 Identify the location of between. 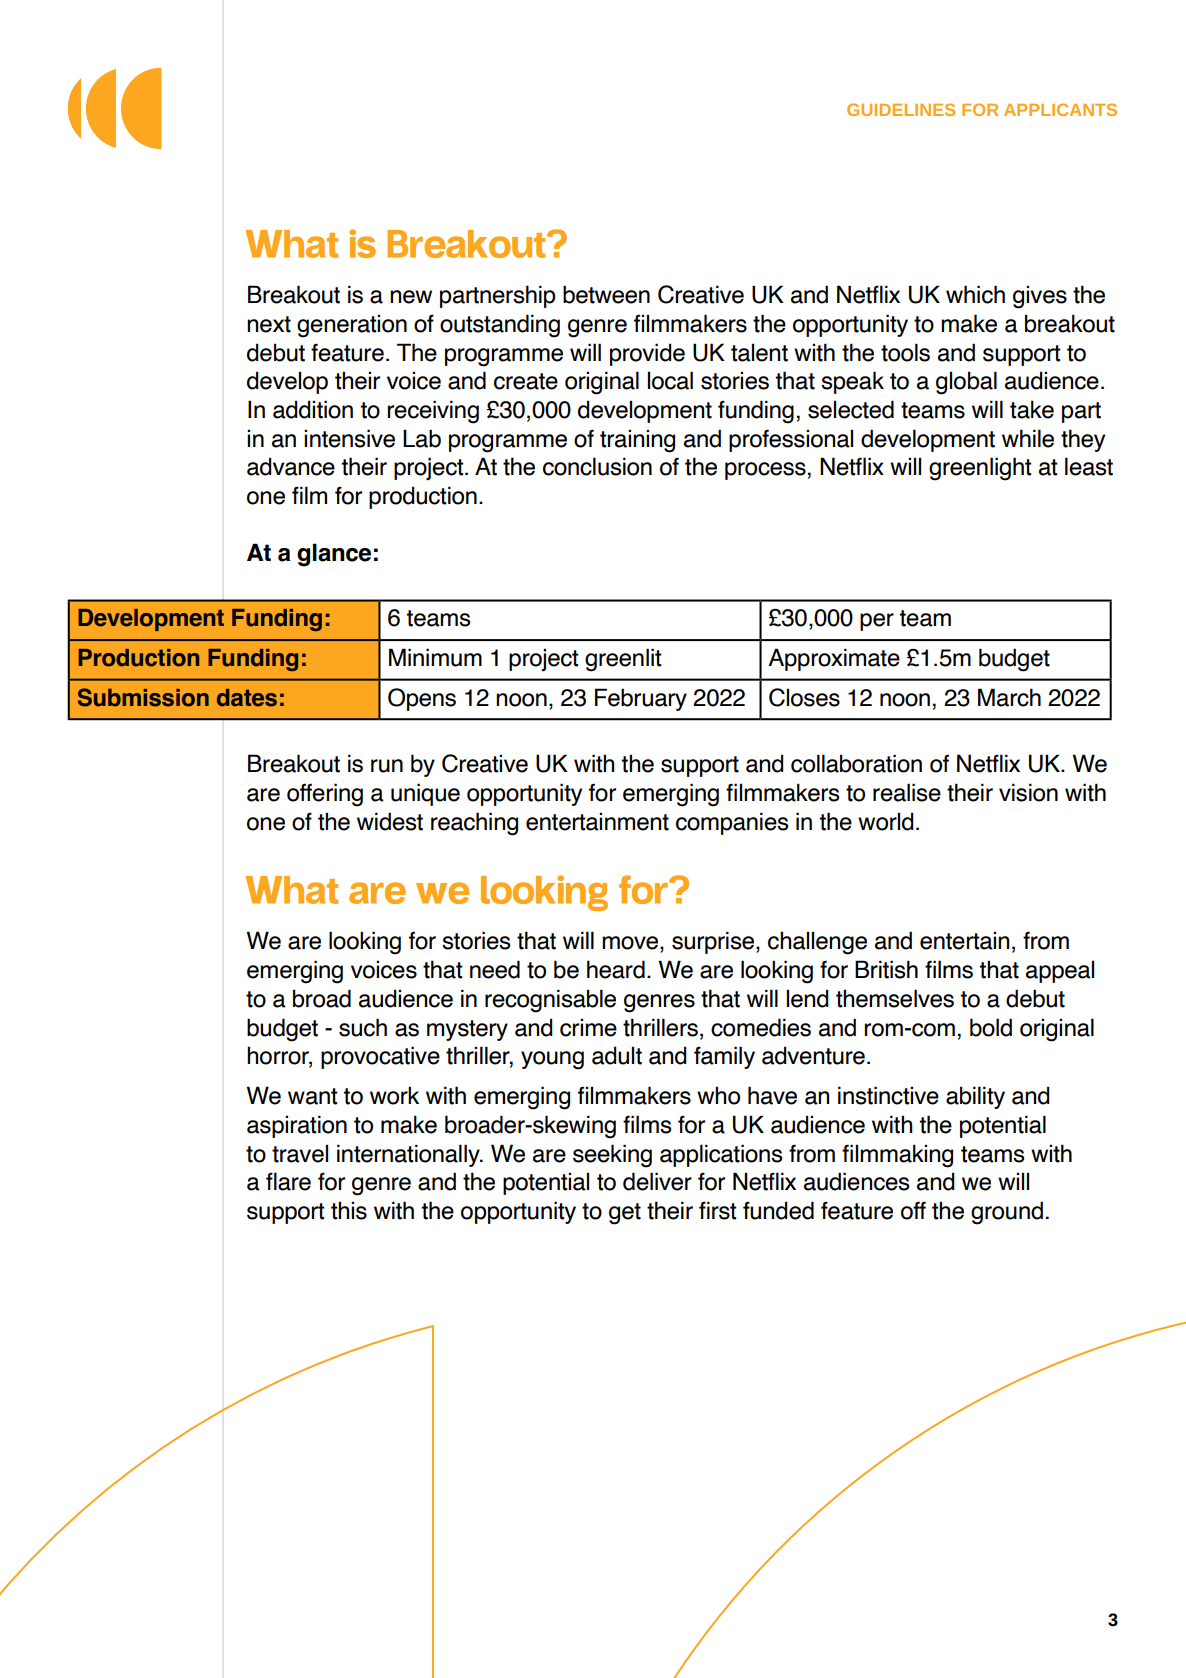
(606, 294).
